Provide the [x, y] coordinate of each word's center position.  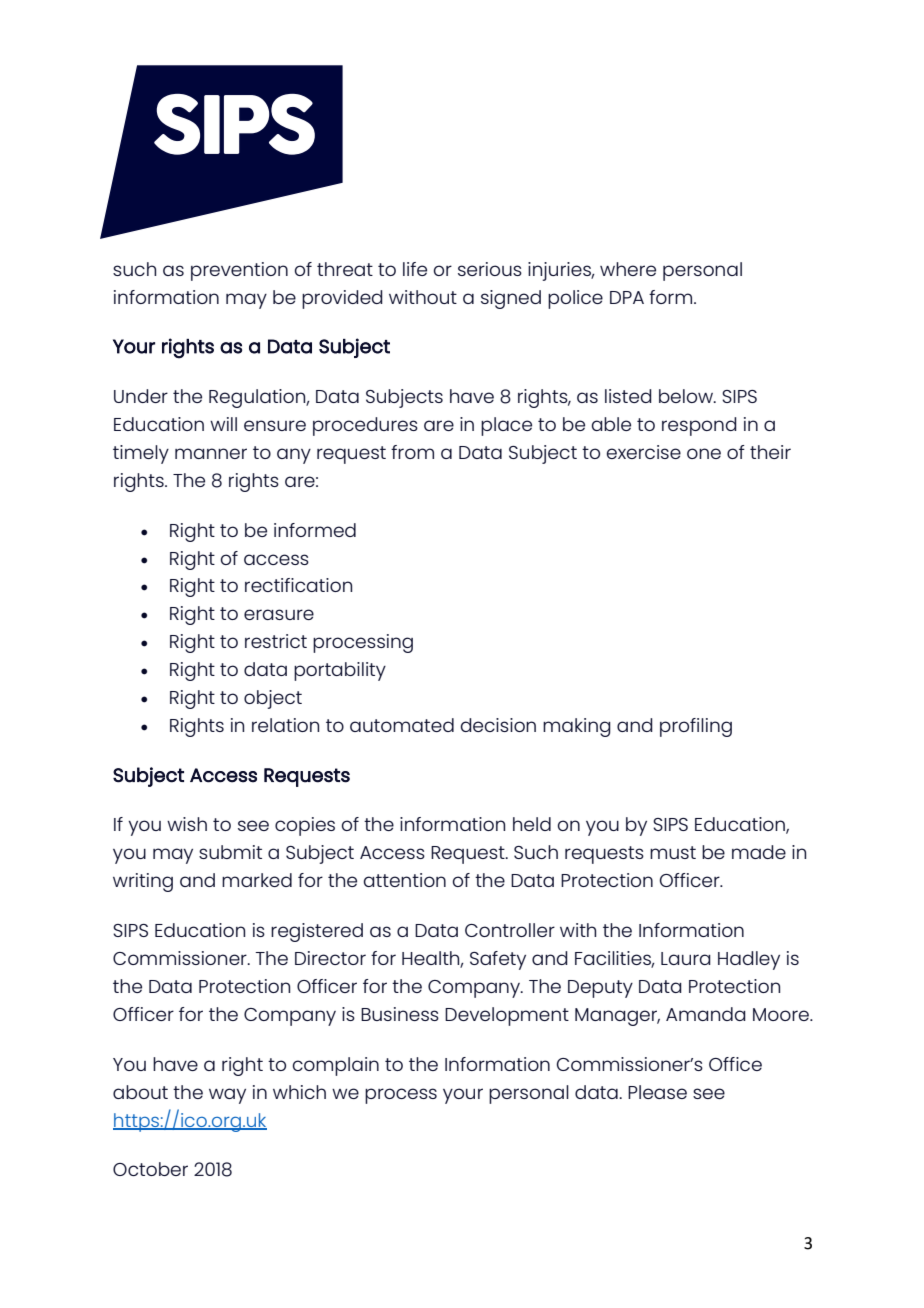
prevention [239, 271]
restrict [276, 641]
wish [187, 824]
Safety [498, 960]
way [227, 1096]
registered [317, 932]
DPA [627, 297]
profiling [696, 727]
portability [340, 671]
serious [490, 269]
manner [211, 453]
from [412, 452]
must [673, 852]
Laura [686, 958]
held [532, 824]
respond [699, 426]
